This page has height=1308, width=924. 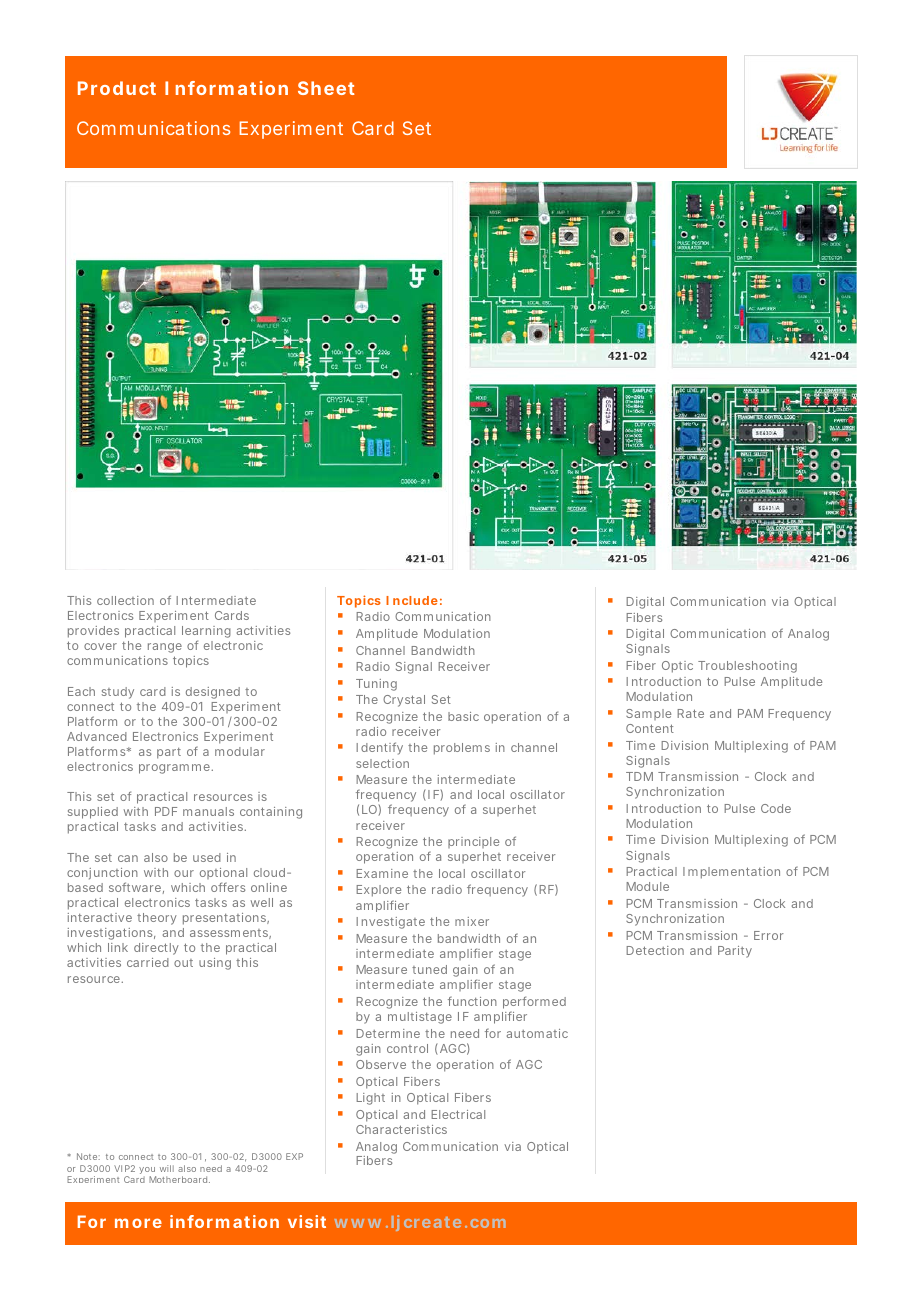 What do you see at coordinates (639, 776) in the page?
I see `TDM` at bounding box center [639, 776].
